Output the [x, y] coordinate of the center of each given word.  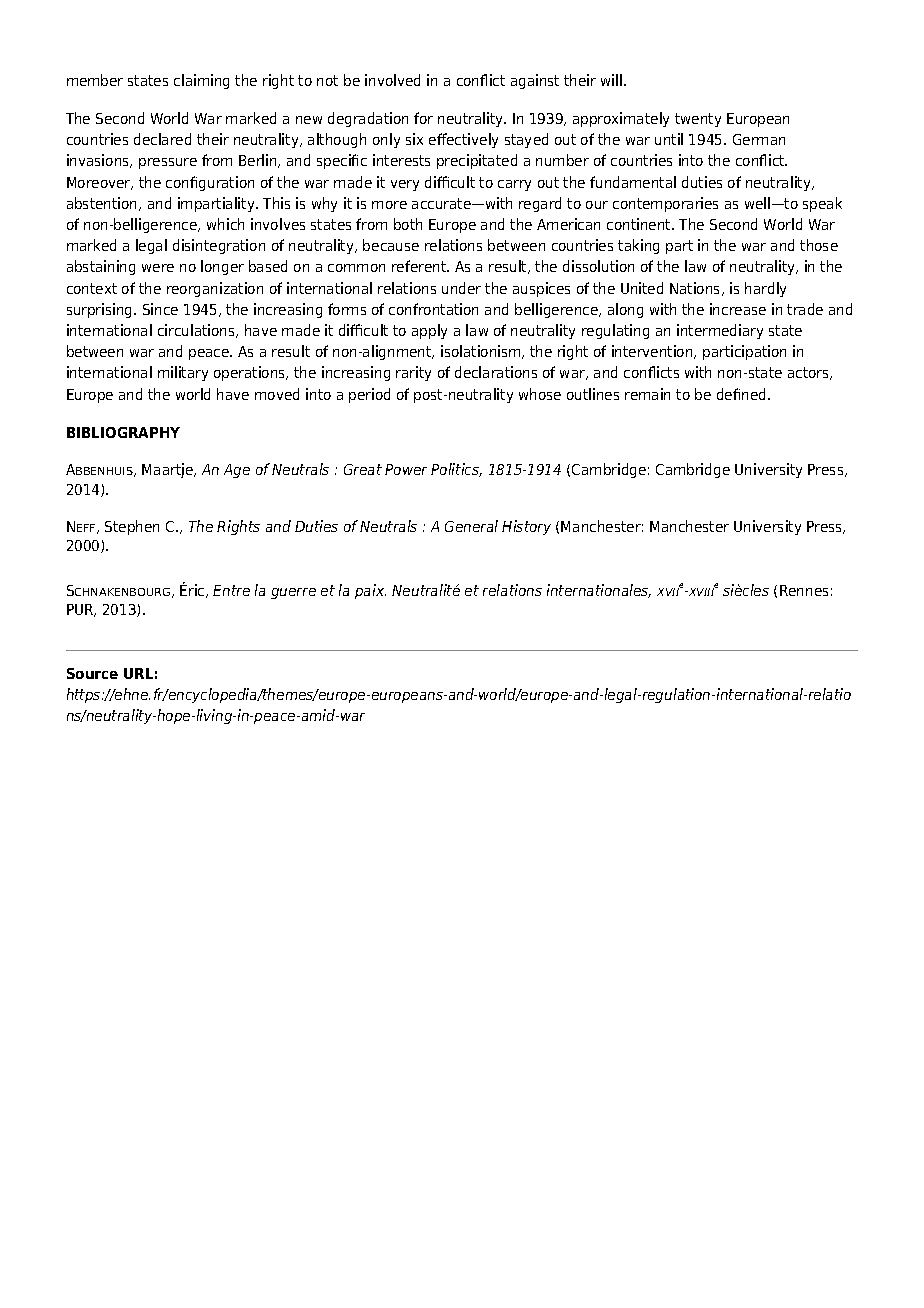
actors [809, 373]
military [183, 373]
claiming [201, 81]
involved [392, 80]
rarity [413, 373]
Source [92, 673]
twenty [698, 120]
